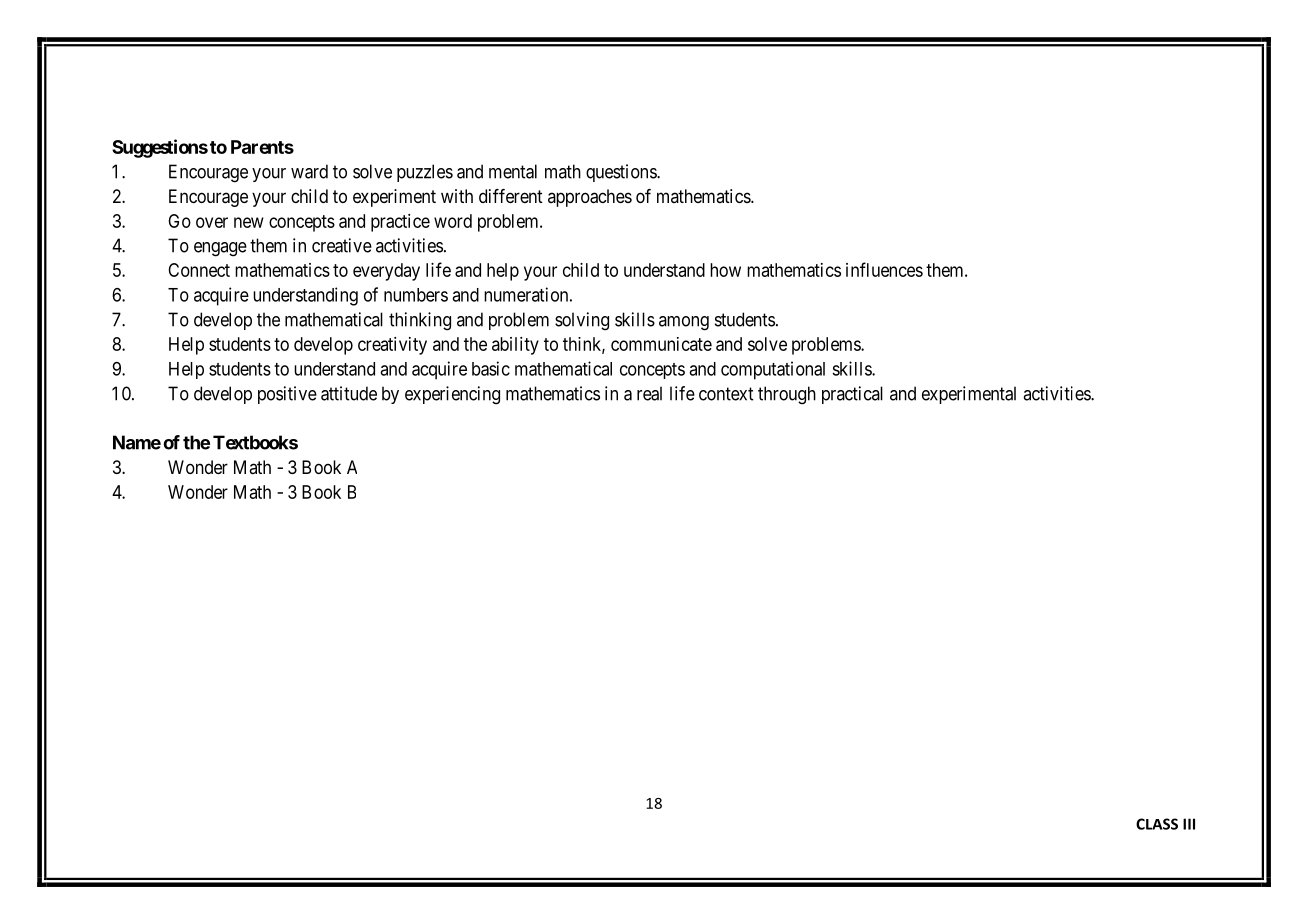  I want to click on positive, so click(287, 395).
